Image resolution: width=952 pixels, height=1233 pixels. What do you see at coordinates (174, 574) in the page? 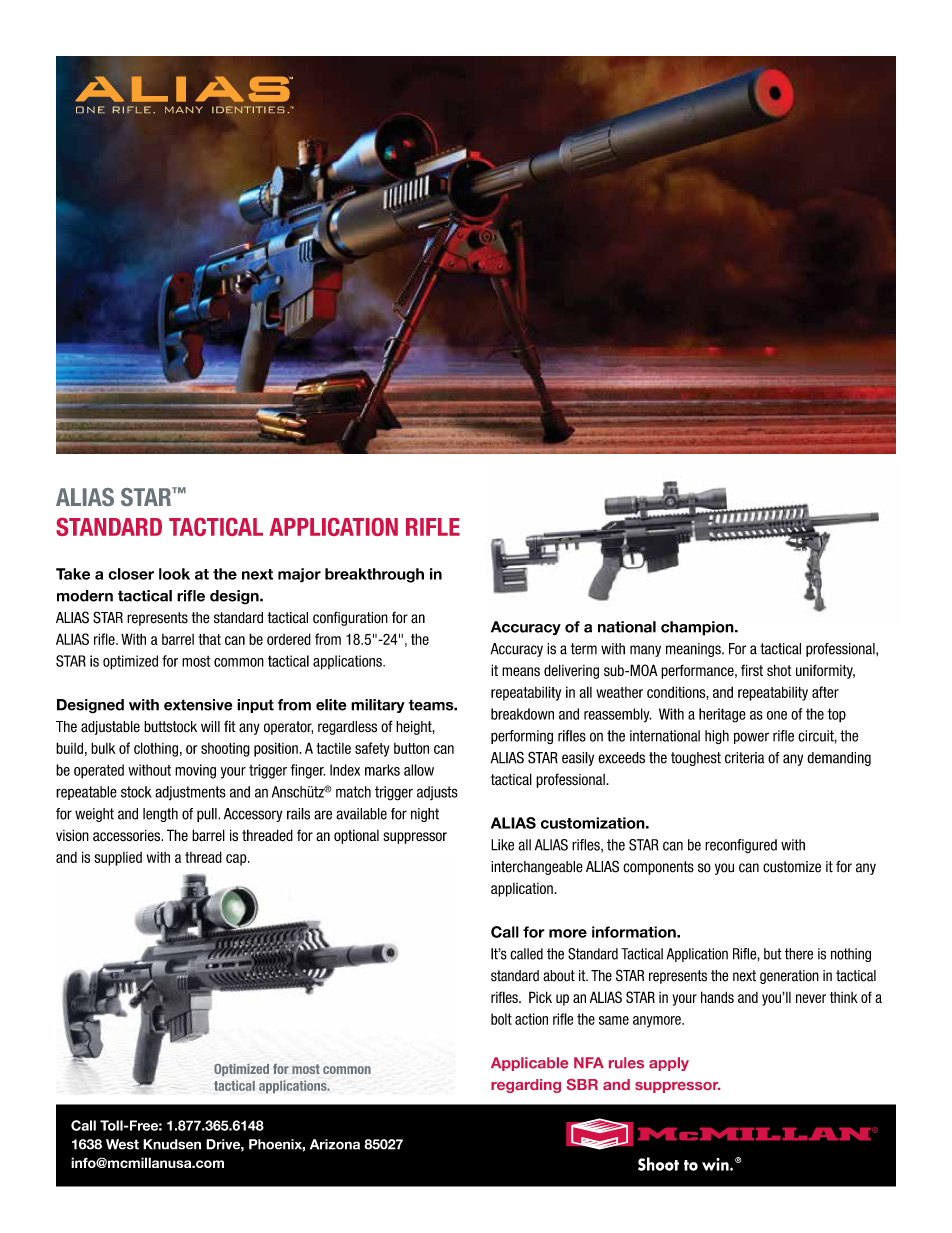
I see `look` at bounding box center [174, 574].
